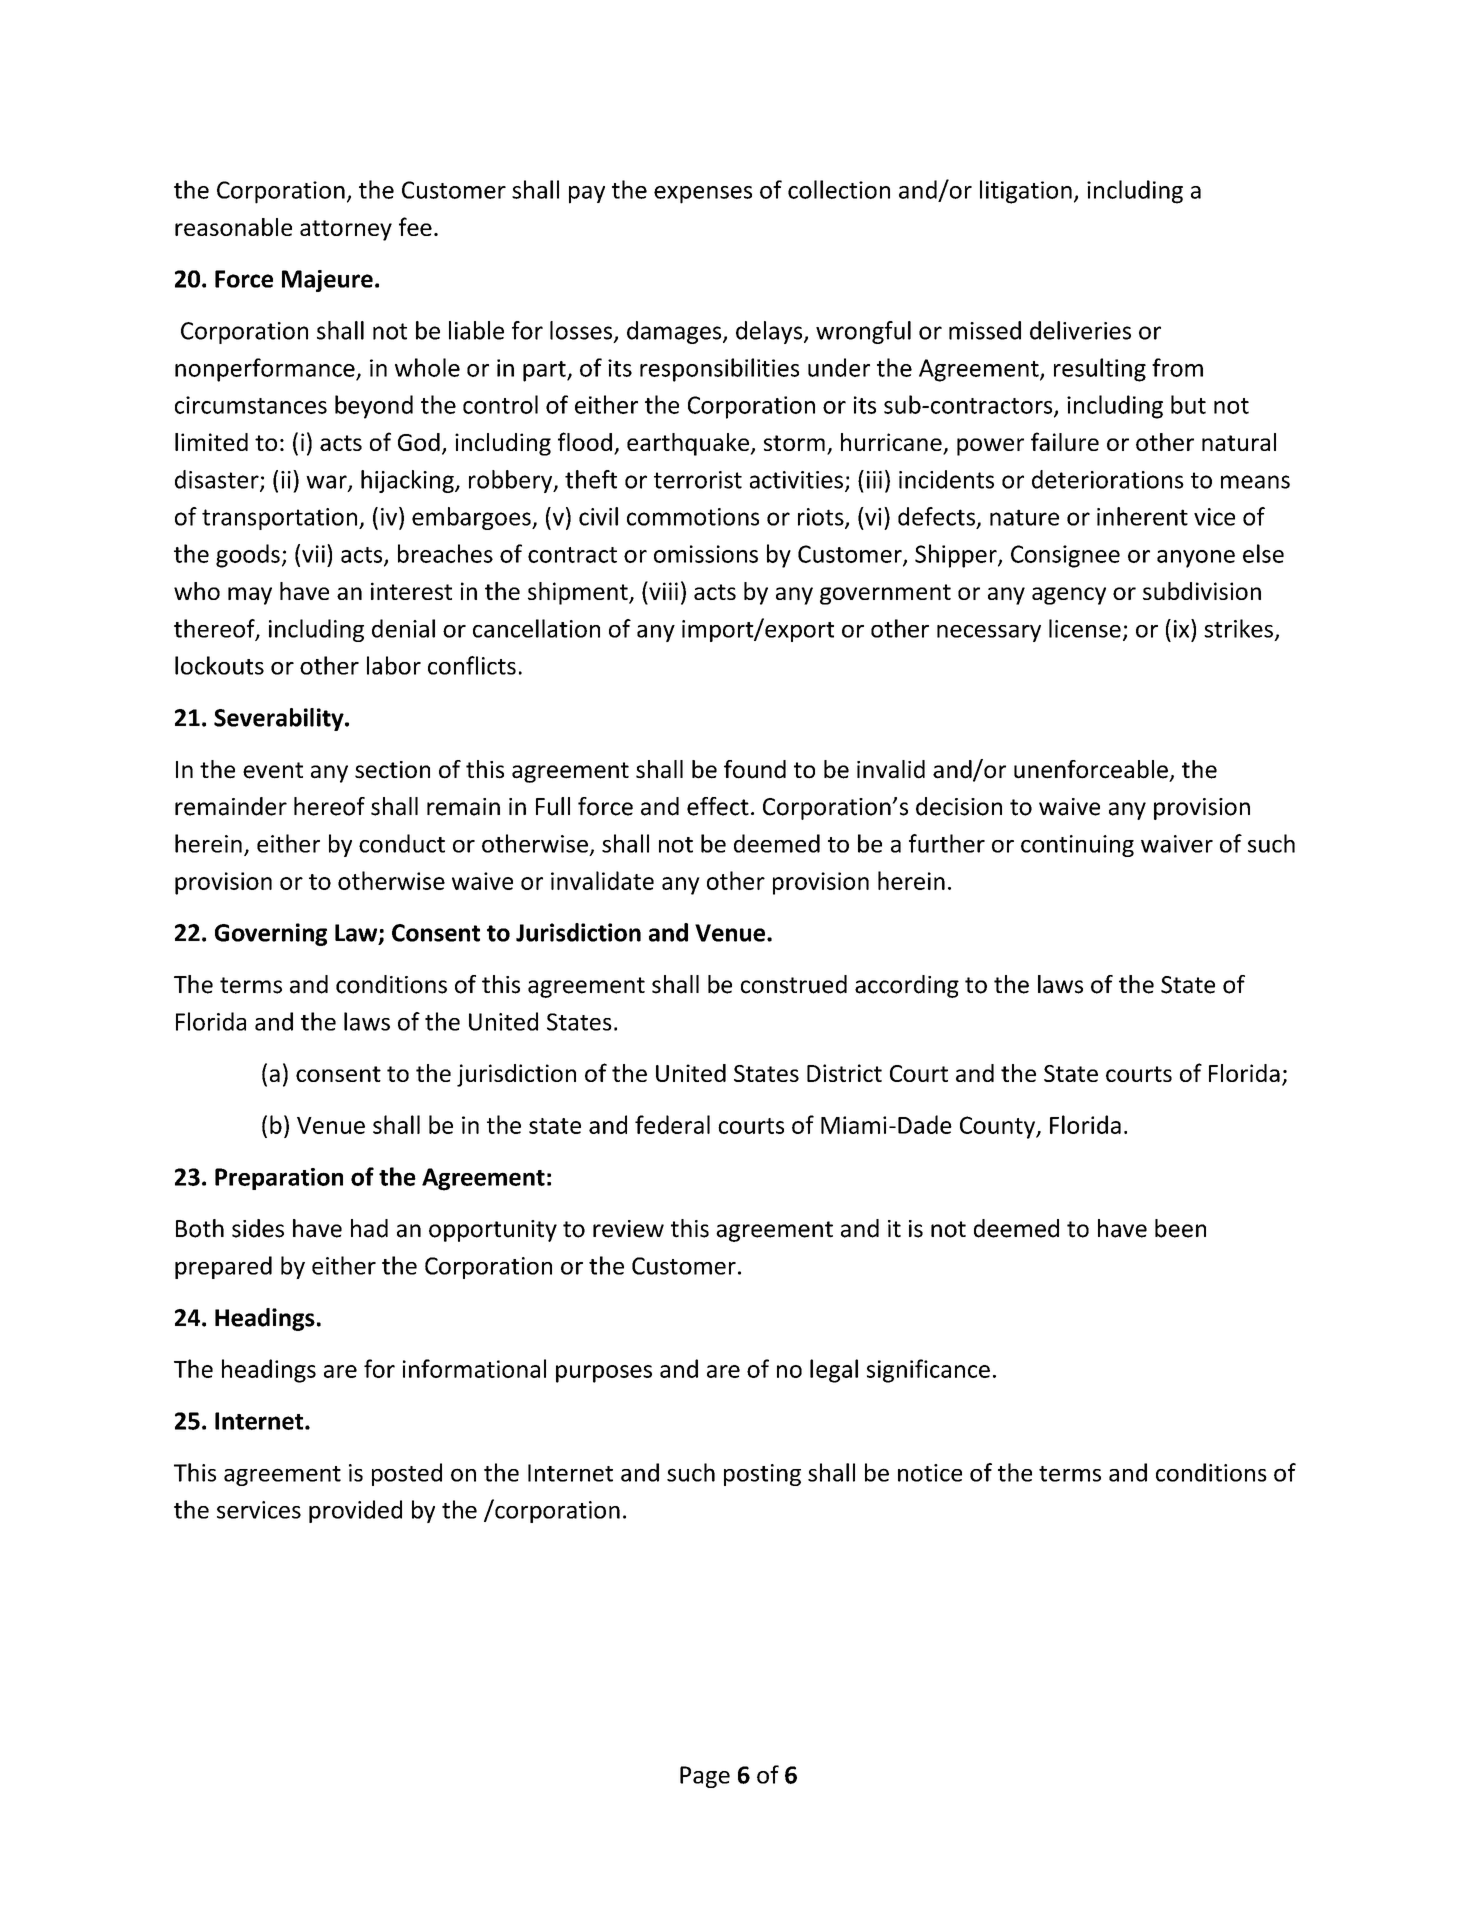  I want to click on expenses, so click(703, 195).
